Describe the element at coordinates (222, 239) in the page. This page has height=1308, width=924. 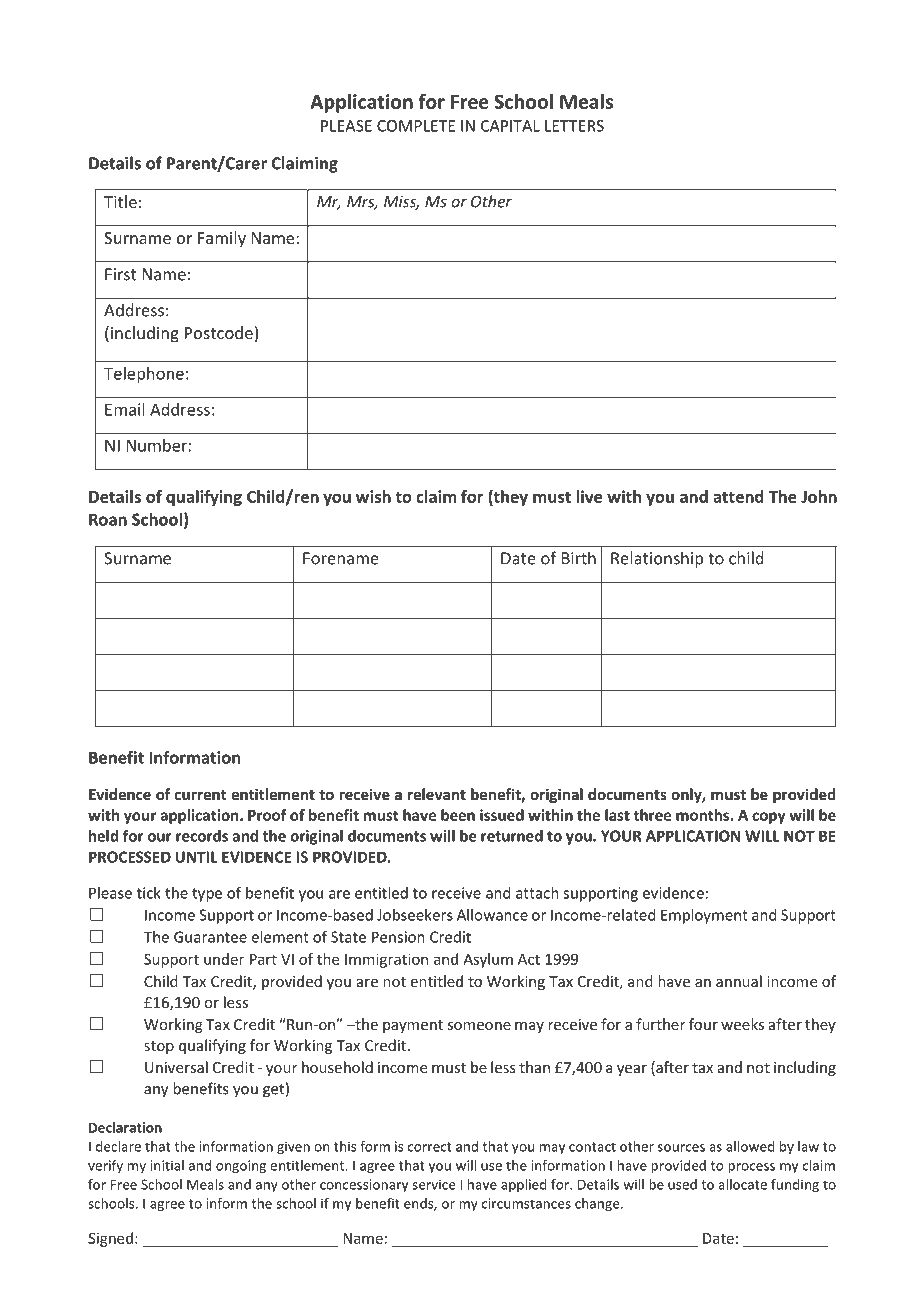
I see `Family` at that location.
